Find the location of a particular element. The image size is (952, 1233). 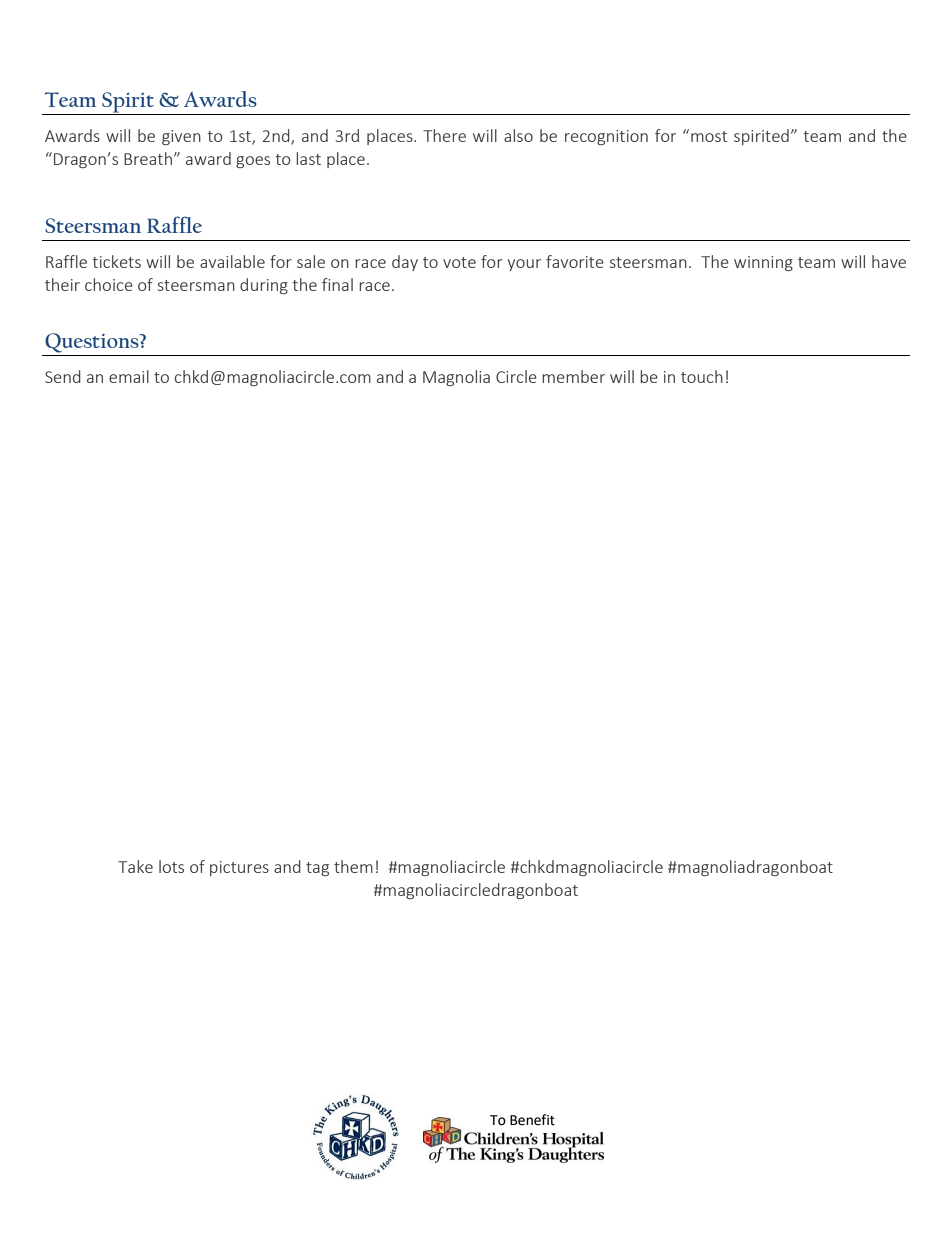

have is located at coordinates (889, 261).
